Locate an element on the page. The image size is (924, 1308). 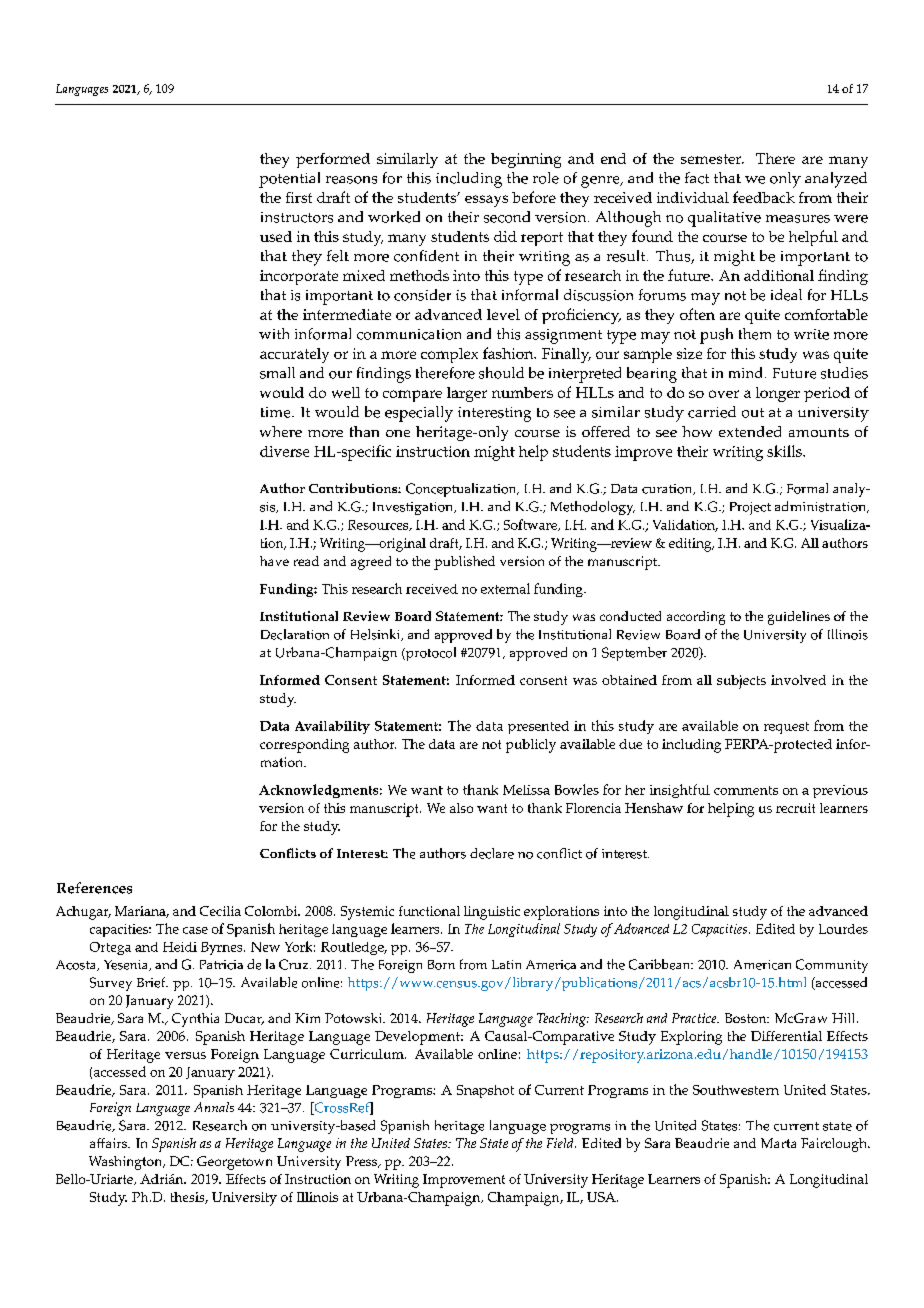
Snapshot is located at coordinates (485, 1091).
